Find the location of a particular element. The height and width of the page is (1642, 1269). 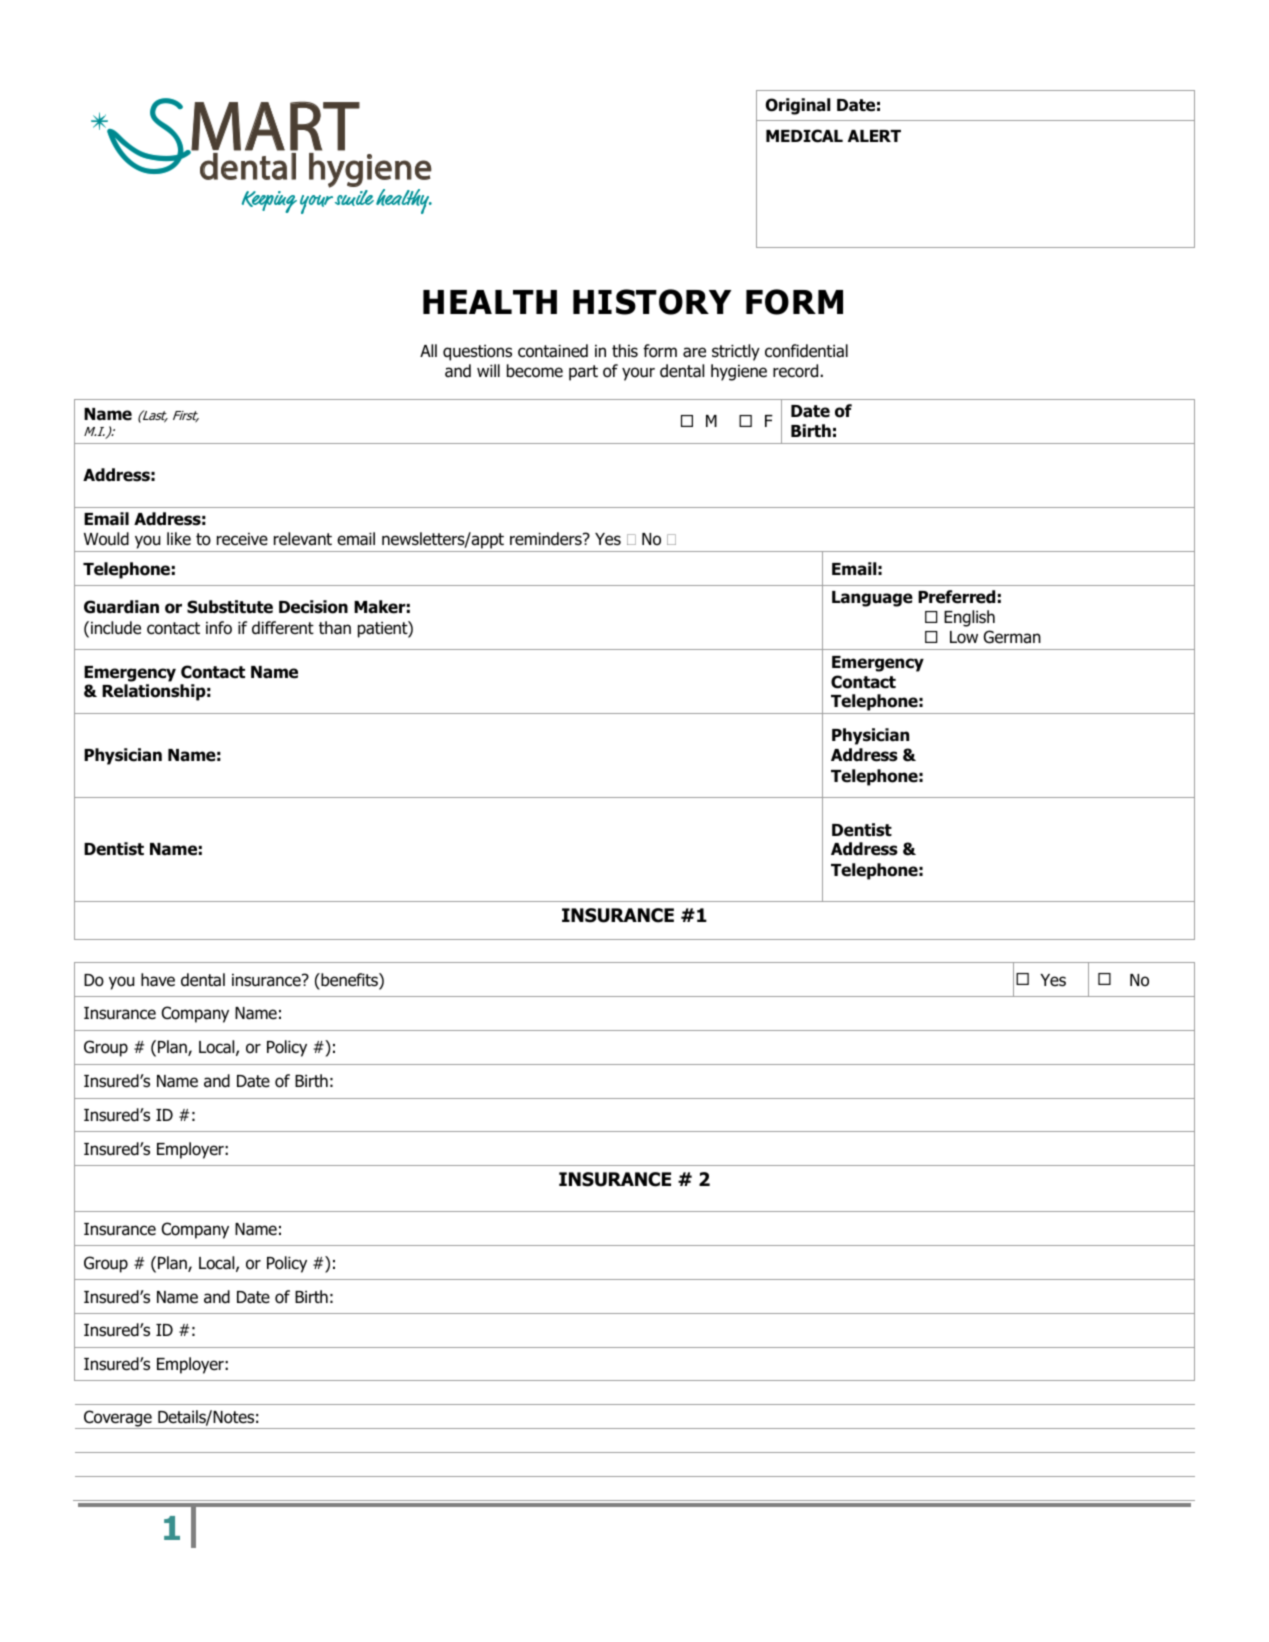

German is located at coordinates (1012, 637).
